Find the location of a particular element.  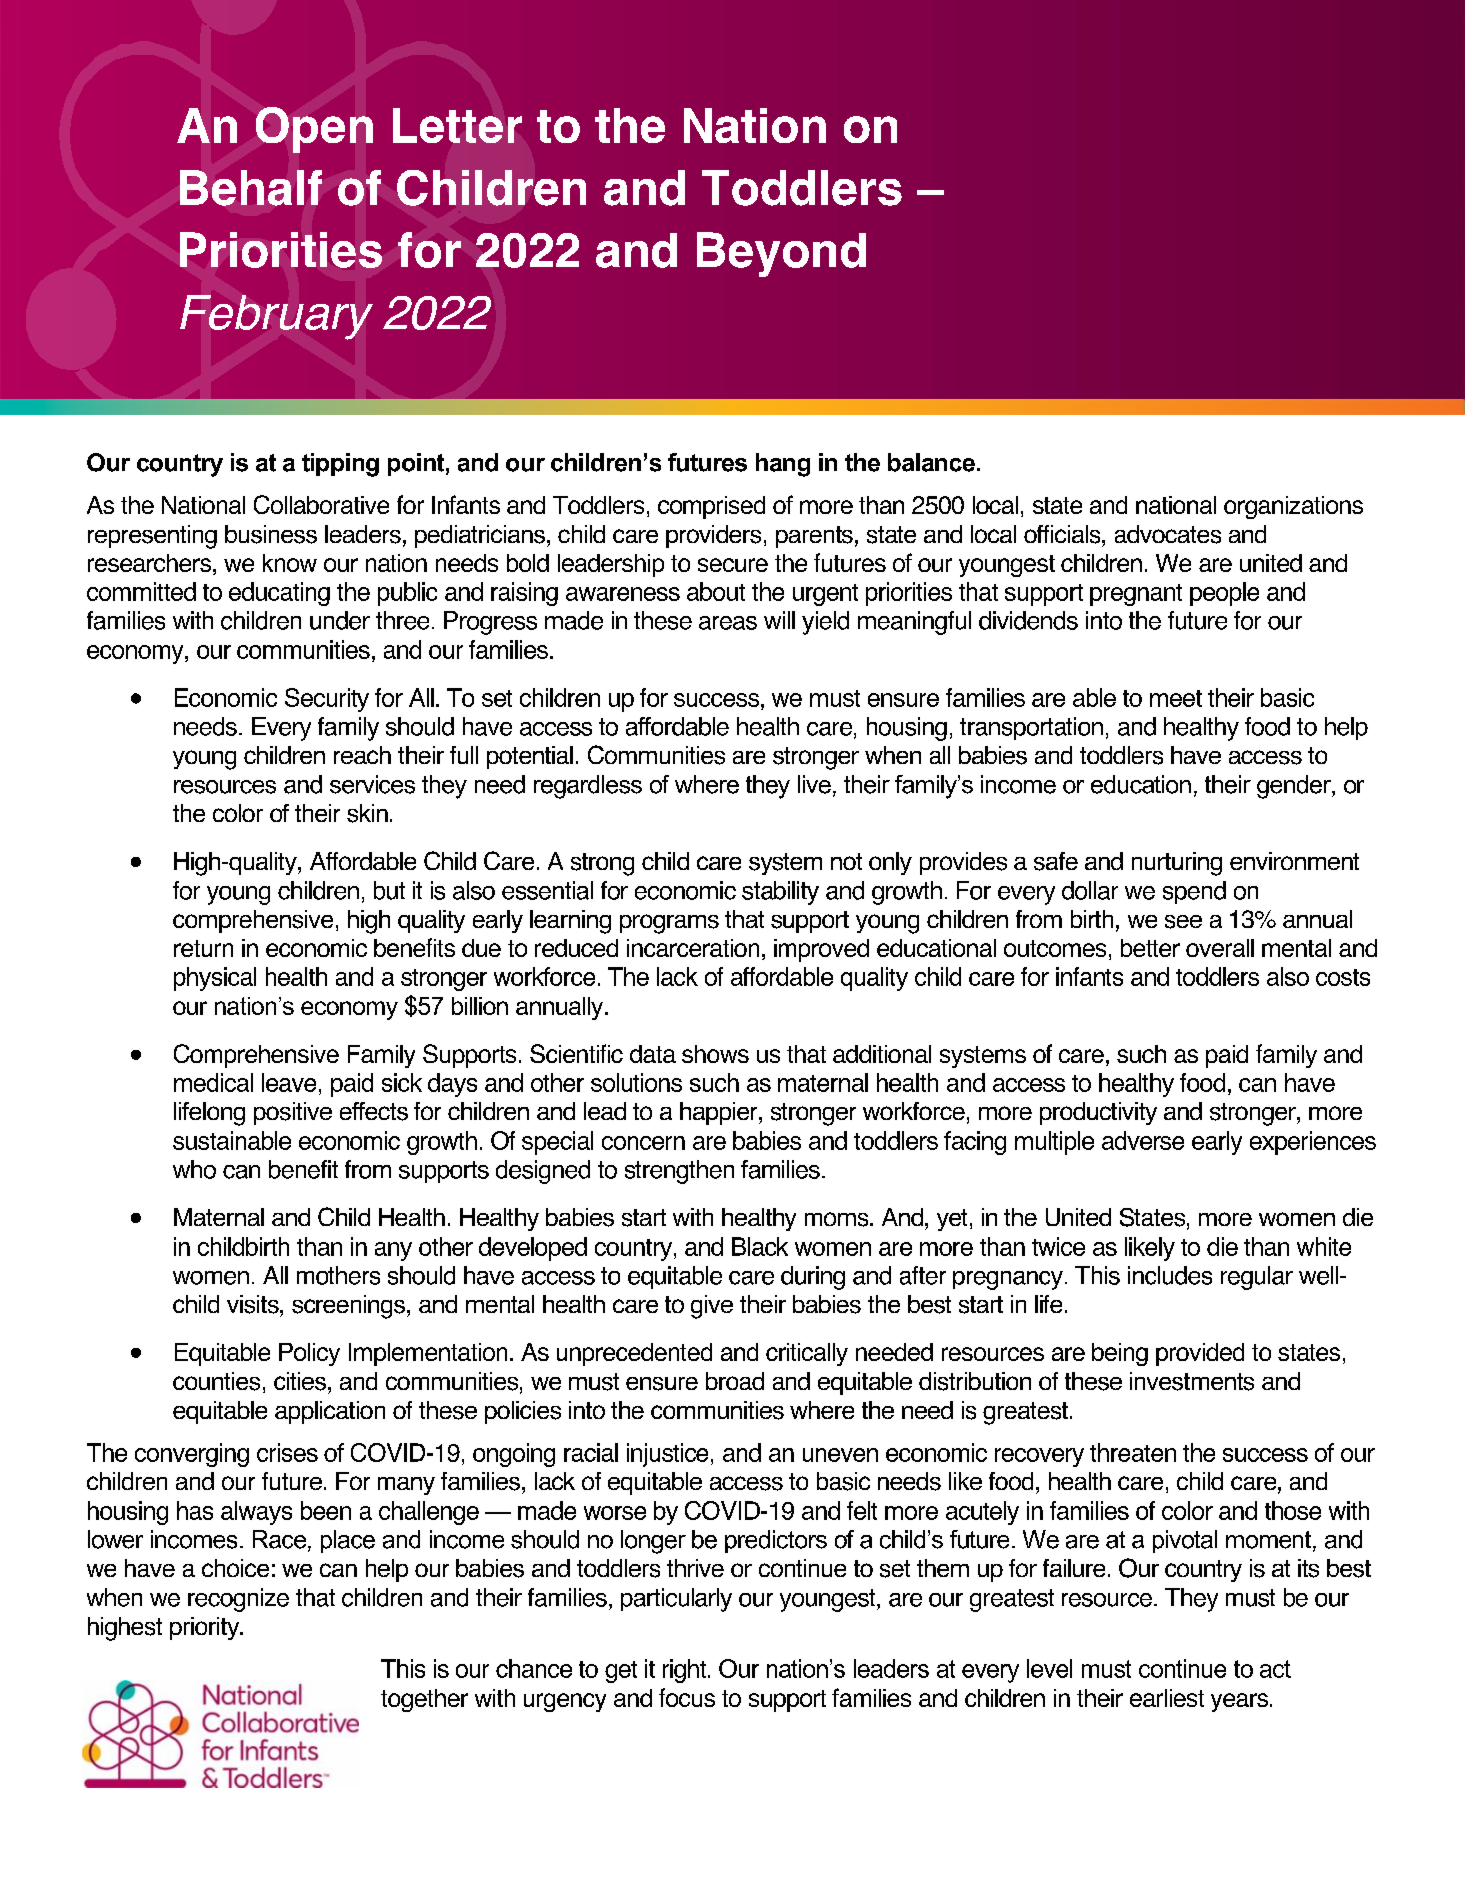

meet is located at coordinates (1176, 698).
